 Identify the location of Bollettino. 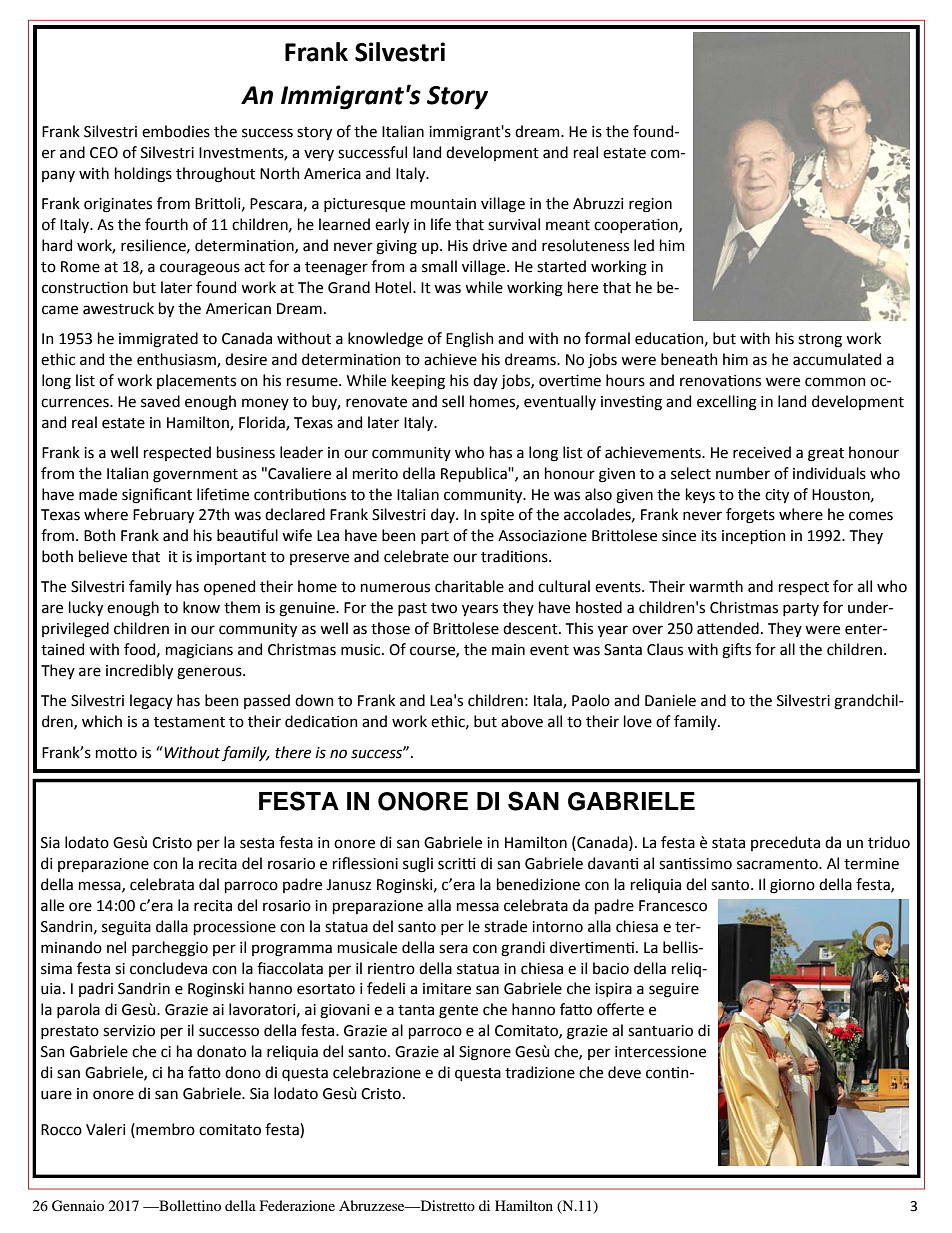
(189, 1205).
